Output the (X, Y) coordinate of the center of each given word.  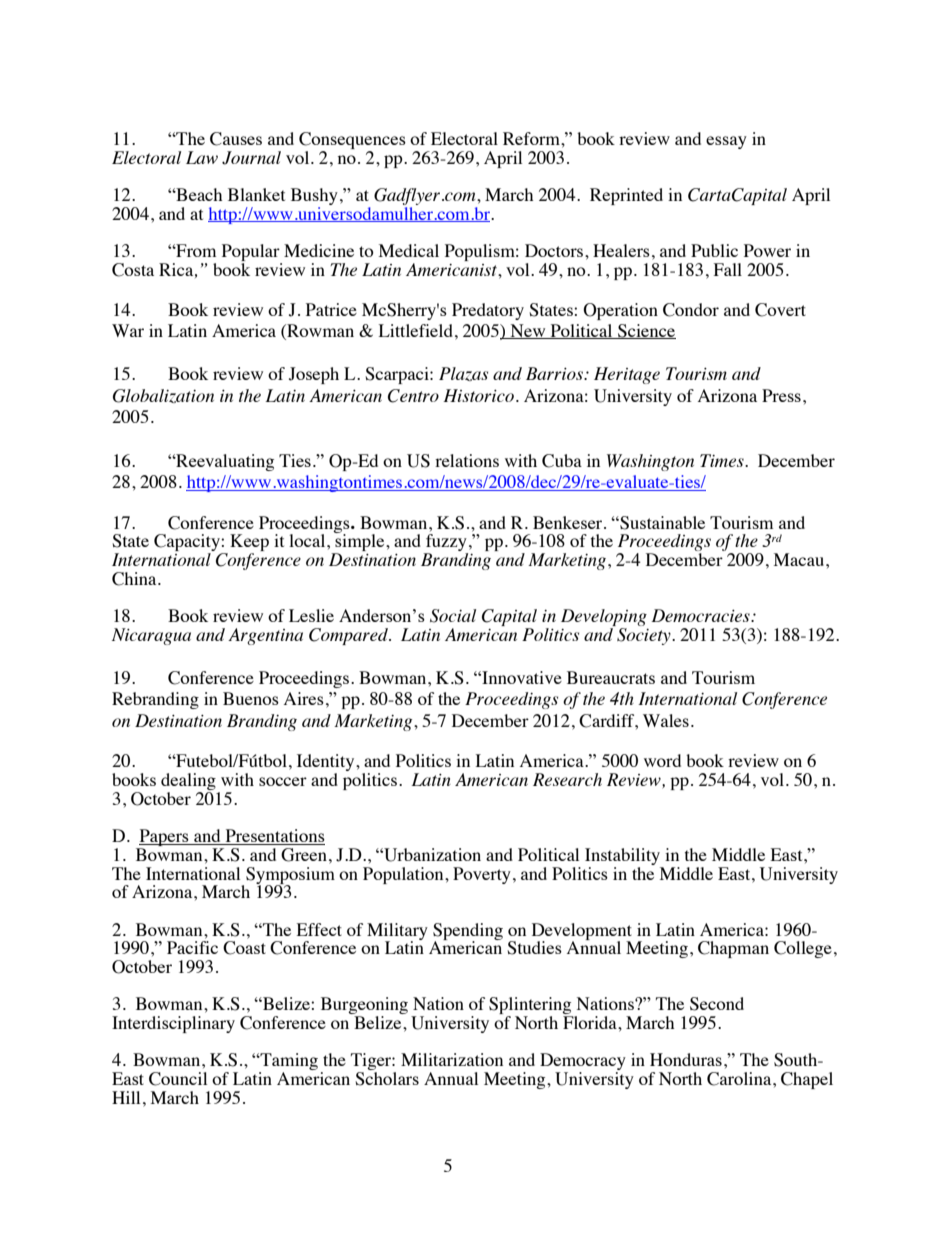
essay (726, 142)
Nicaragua (151, 636)
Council (178, 1079)
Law (202, 157)
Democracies (701, 615)
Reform (532, 138)
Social (453, 616)
